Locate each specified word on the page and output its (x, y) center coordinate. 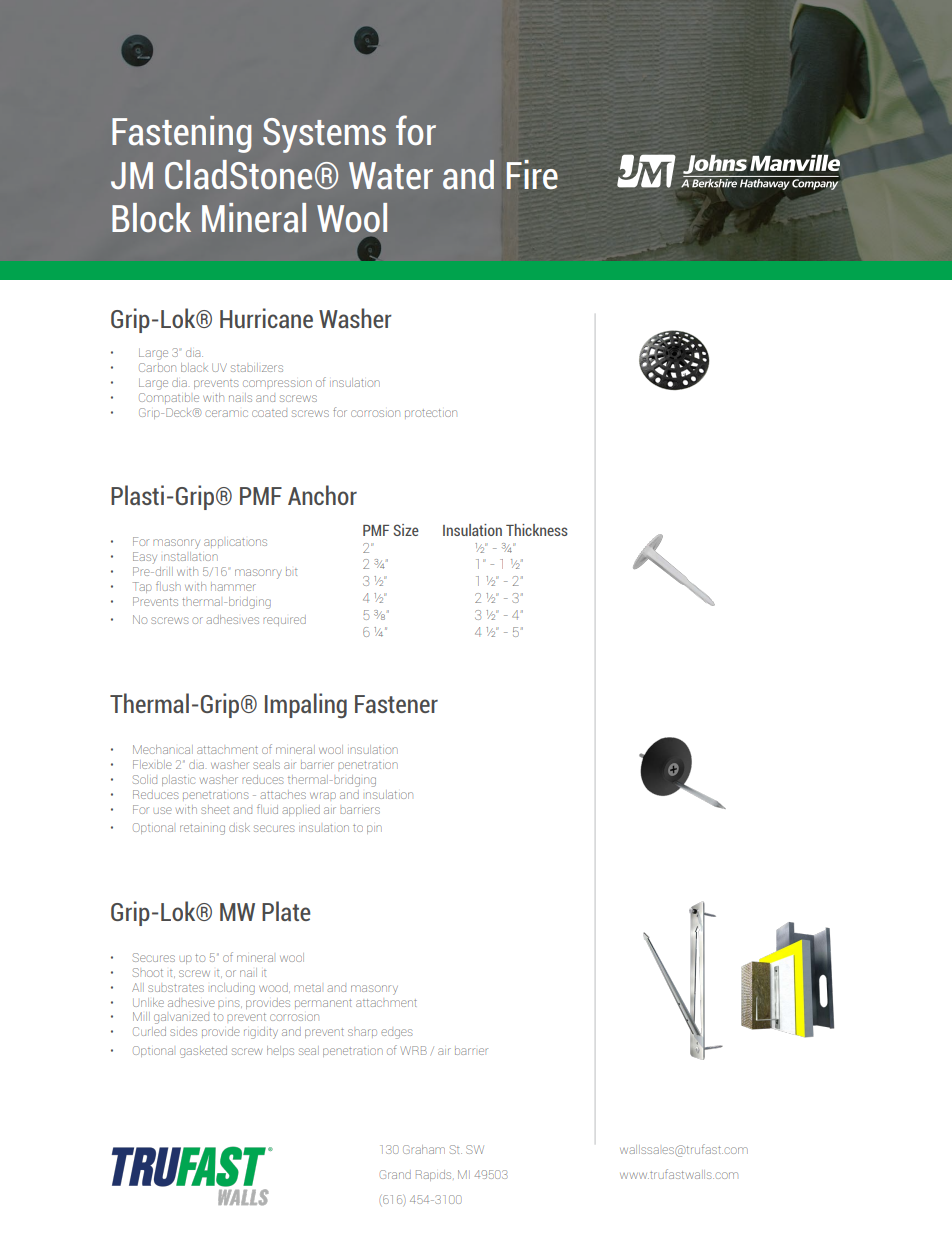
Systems (324, 135)
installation (191, 556)
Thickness (537, 530)
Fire (532, 174)
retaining (202, 830)
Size (406, 530)
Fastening (181, 134)
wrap (323, 795)
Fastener (396, 704)
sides (183, 1031)
